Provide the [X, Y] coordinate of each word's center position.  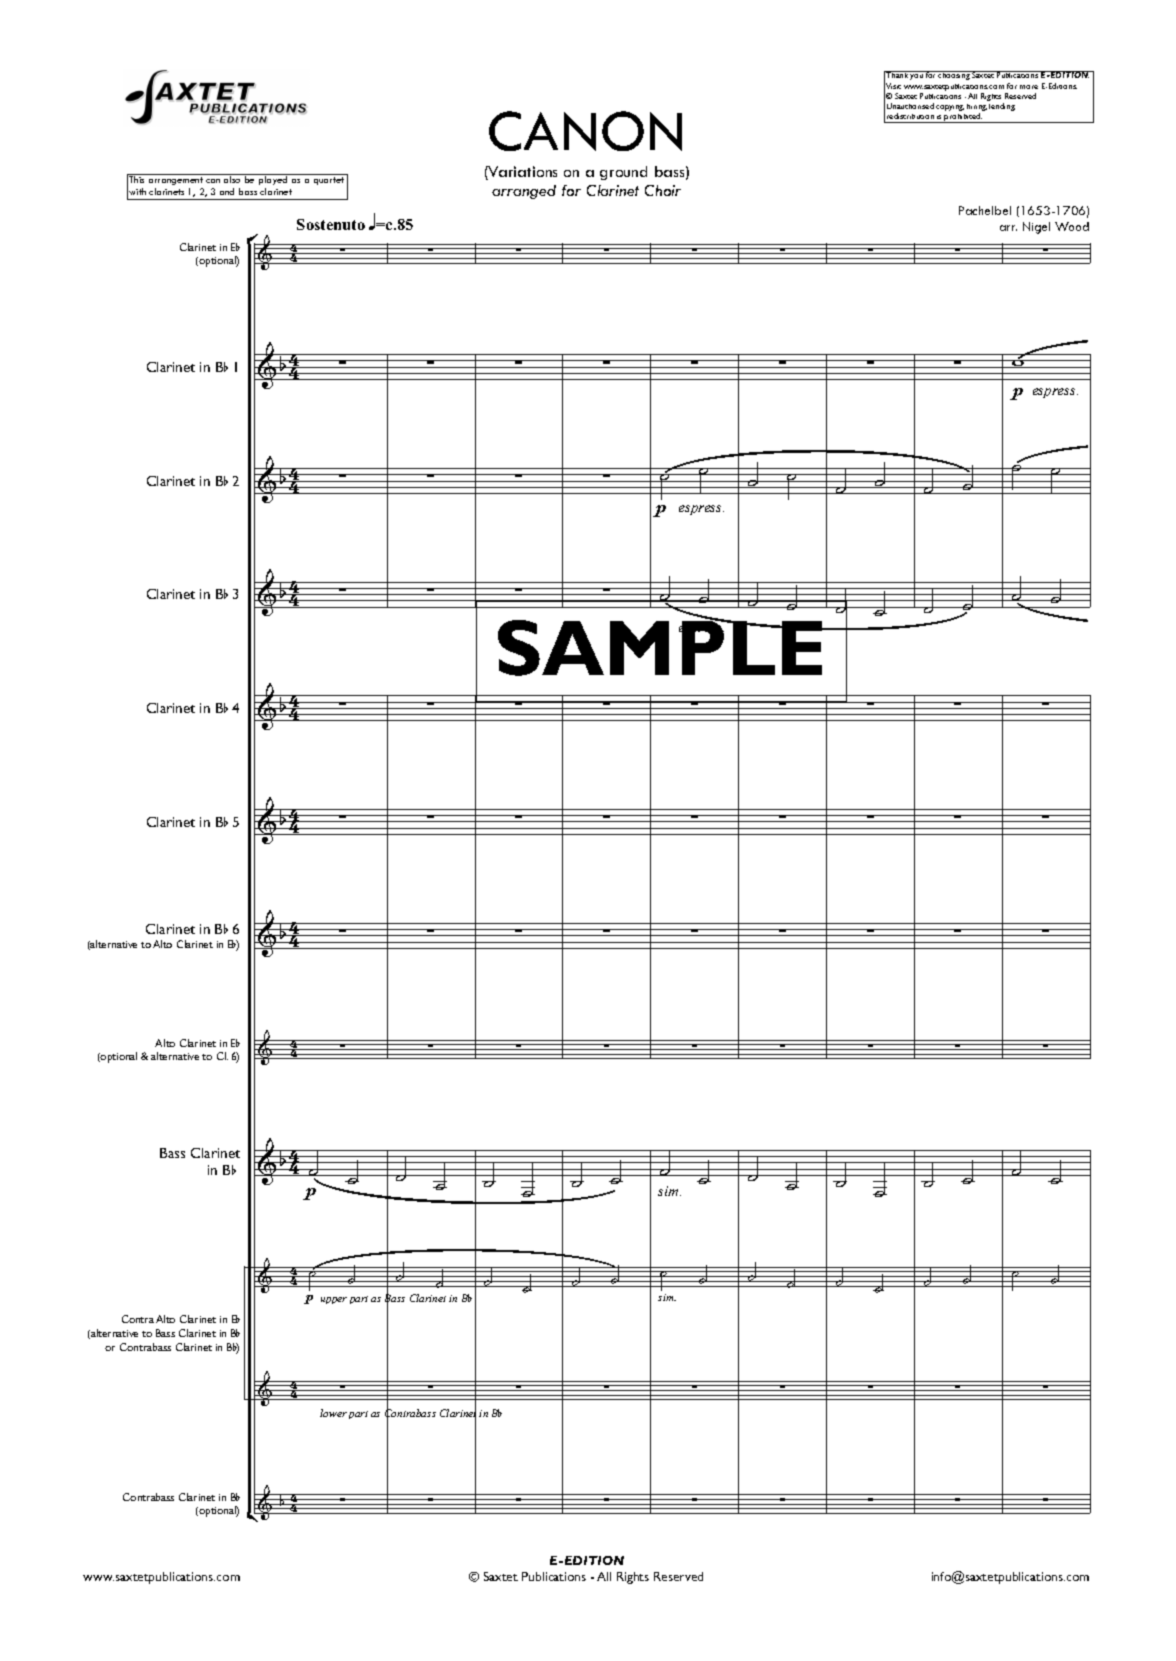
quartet [329, 181]
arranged [524, 192]
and [227, 191]
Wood [1072, 226]
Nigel [1036, 228]
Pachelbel [985, 210]
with [137, 191]
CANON [585, 131]
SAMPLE [662, 646]
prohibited [963, 118]
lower [333, 1413]
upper [334, 1300]
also [232, 178]
